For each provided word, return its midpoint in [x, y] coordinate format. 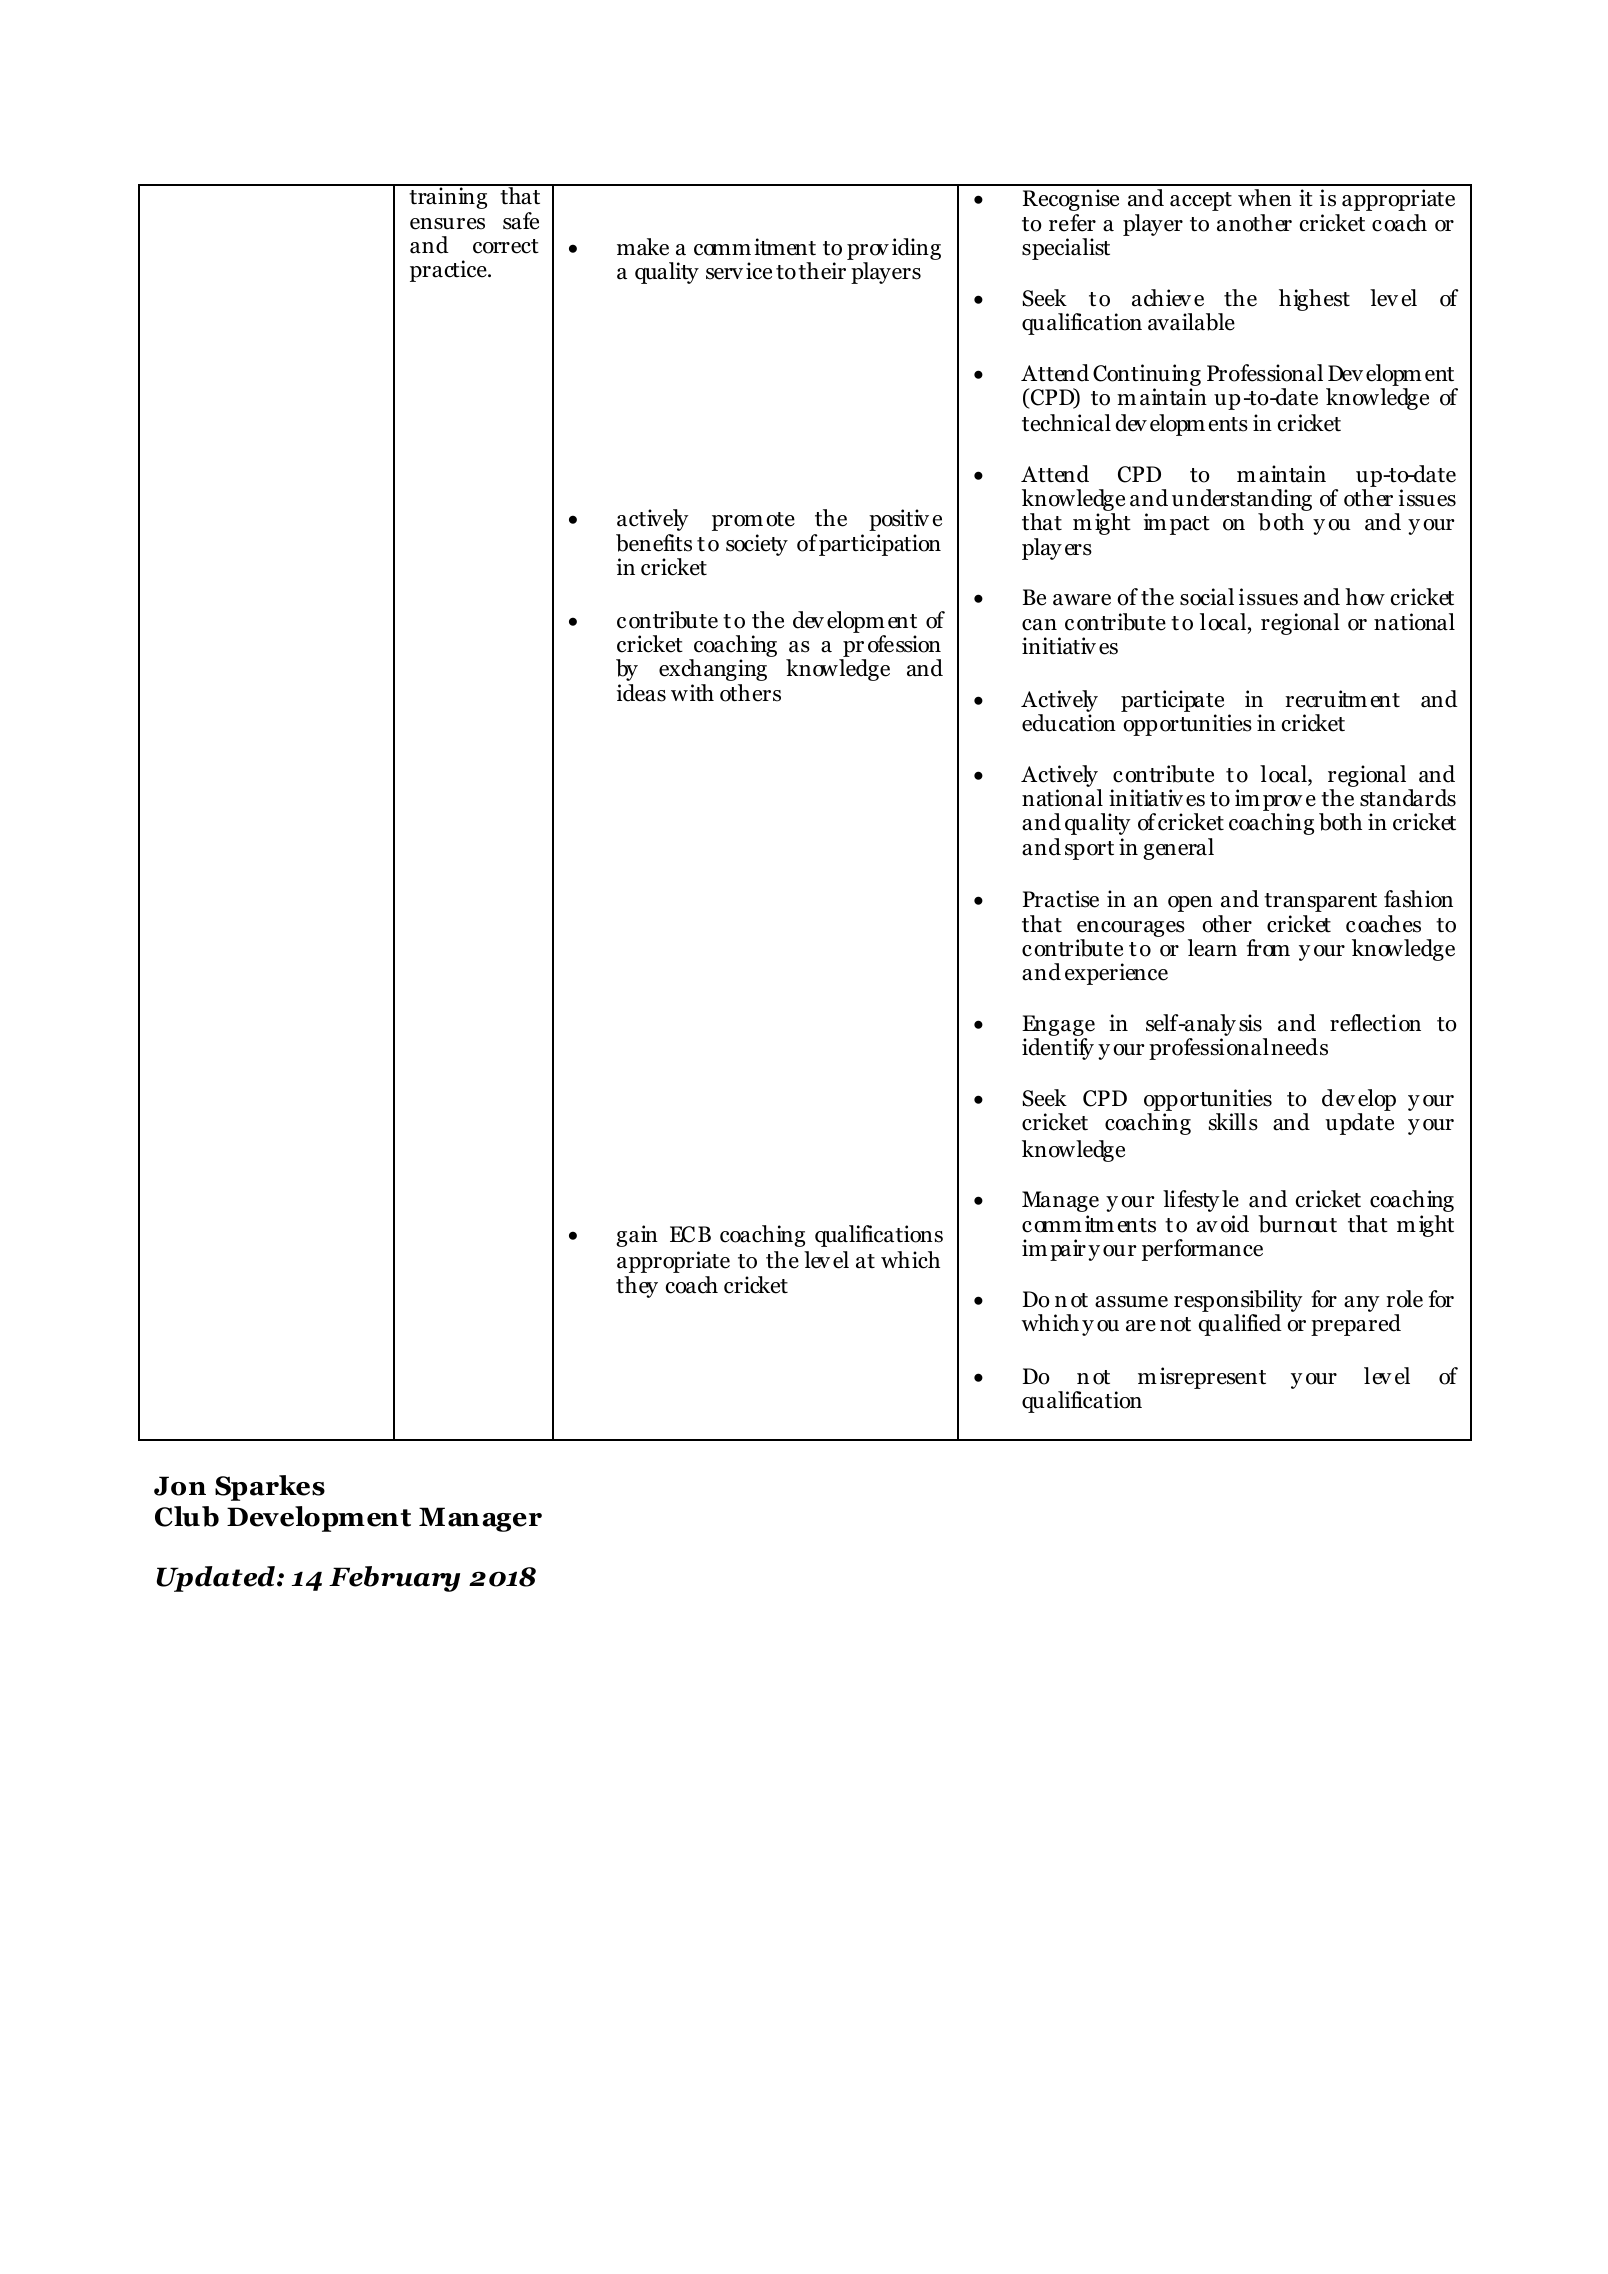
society [757, 545]
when [1265, 198]
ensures [447, 224]
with [692, 692]
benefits [654, 543]
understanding [1242, 501]
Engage [1058, 1027]
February [394, 1579]
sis [1250, 1023]
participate [1172, 702]
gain [637, 1236]
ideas [641, 693]
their [822, 271]
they [637, 1287]
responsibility [1238, 1301]
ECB [690, 1234]
